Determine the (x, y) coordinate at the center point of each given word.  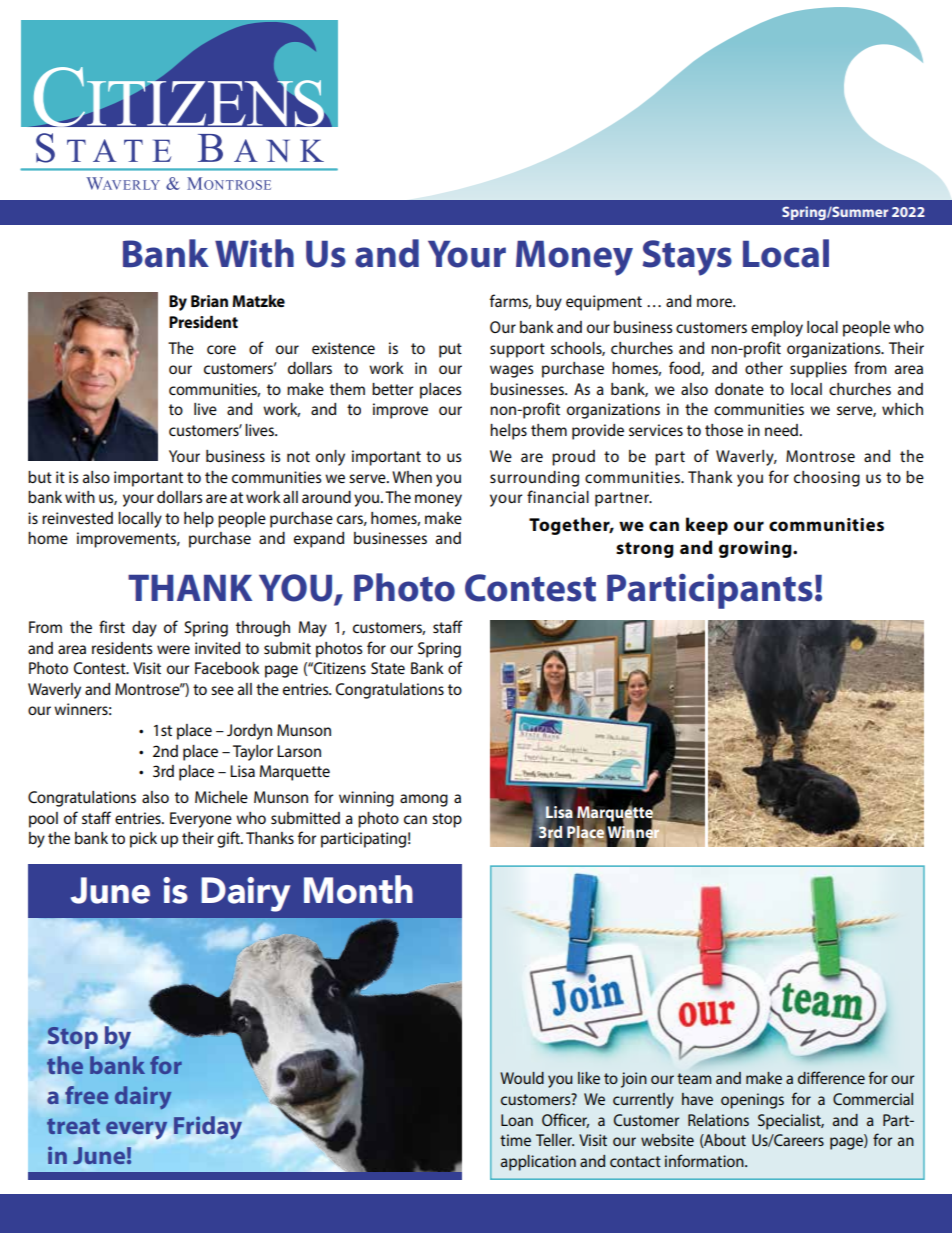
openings (752, 1101)
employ (777, 329)
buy (549, 303)
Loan (517, 1120)
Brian (209, 301)
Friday (208, 1127)
